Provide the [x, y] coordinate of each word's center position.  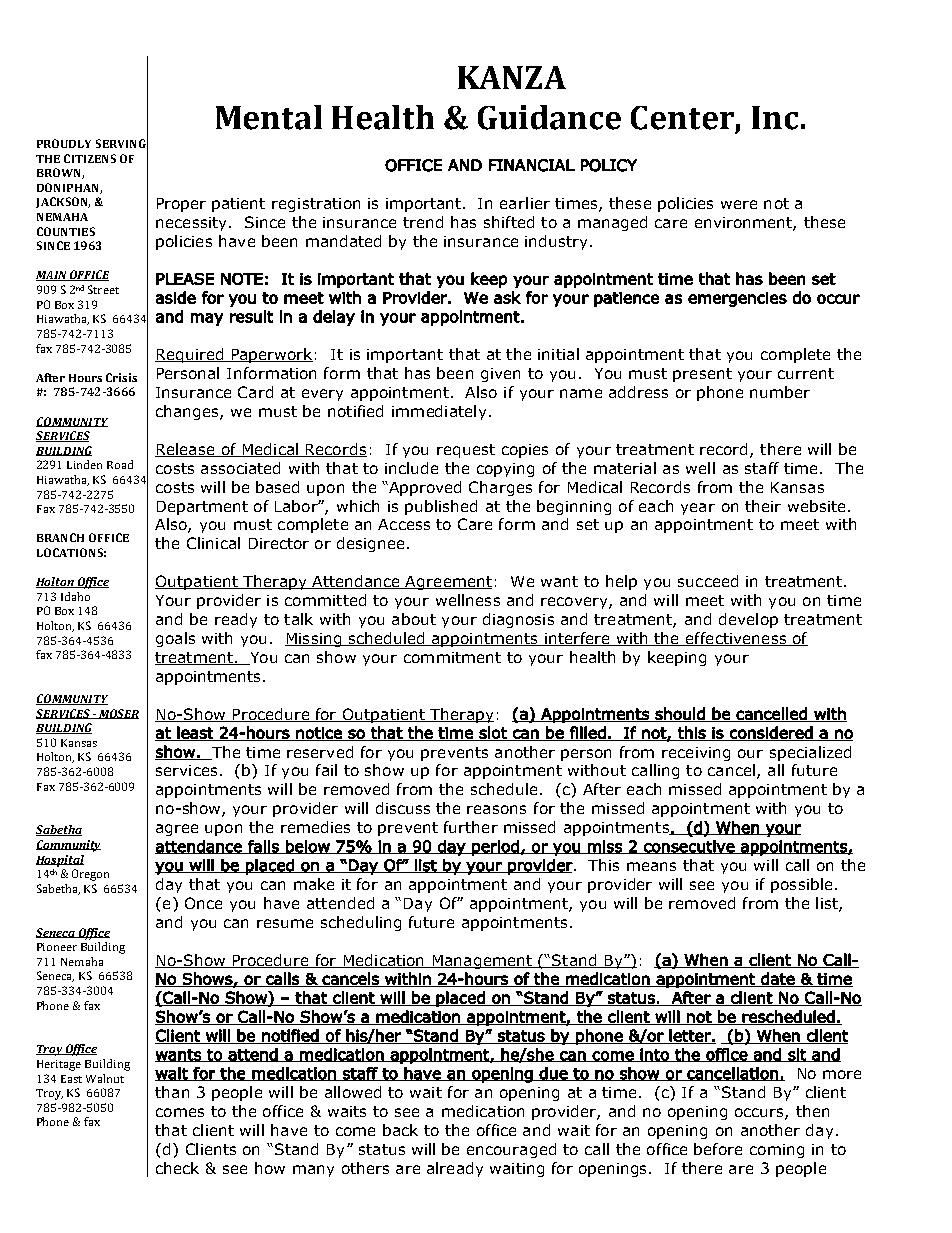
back [400, 1130]
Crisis [121, 377]
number [780, 392]
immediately [439, 412]
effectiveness [736, 639]
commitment [452, 657]
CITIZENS [90, 158]
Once [203, 903]
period [495, 848]
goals [175, 639]
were [739, 204]
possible [801, 885]
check [177, 1168]
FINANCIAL [532, 165]
